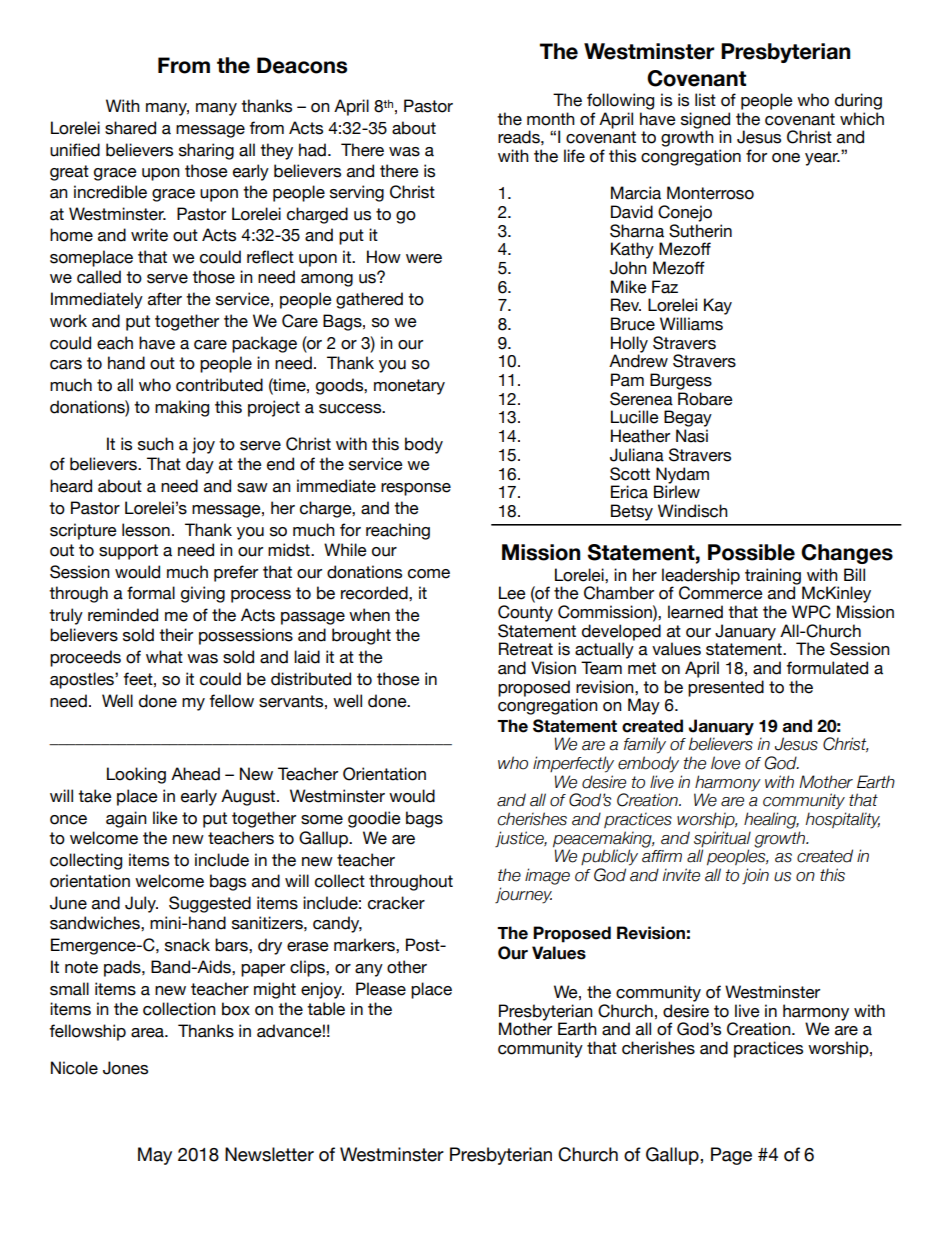  What do you see at coordinates (512, 593) in the screenshot?
I see `Lee` at bounding box center [512, 593].
